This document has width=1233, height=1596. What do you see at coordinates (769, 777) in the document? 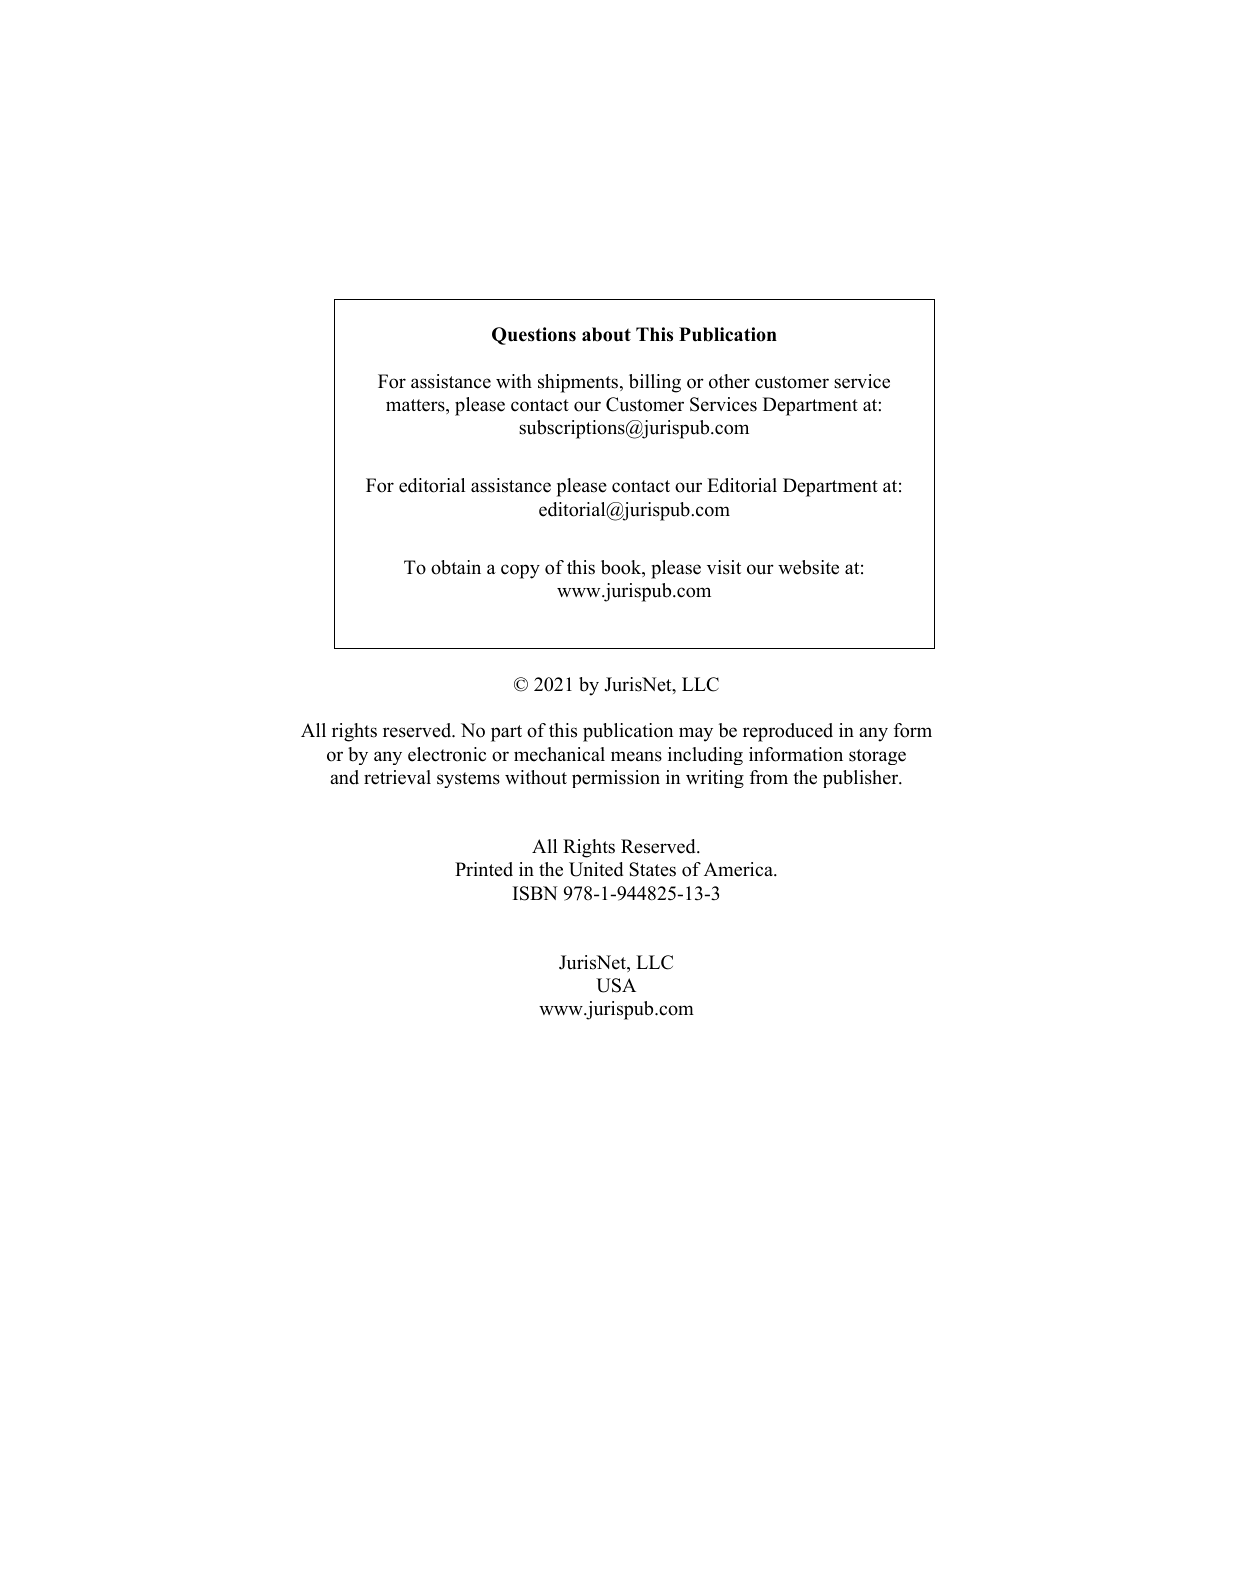
I see `from` at bounding box center [769, 777].
